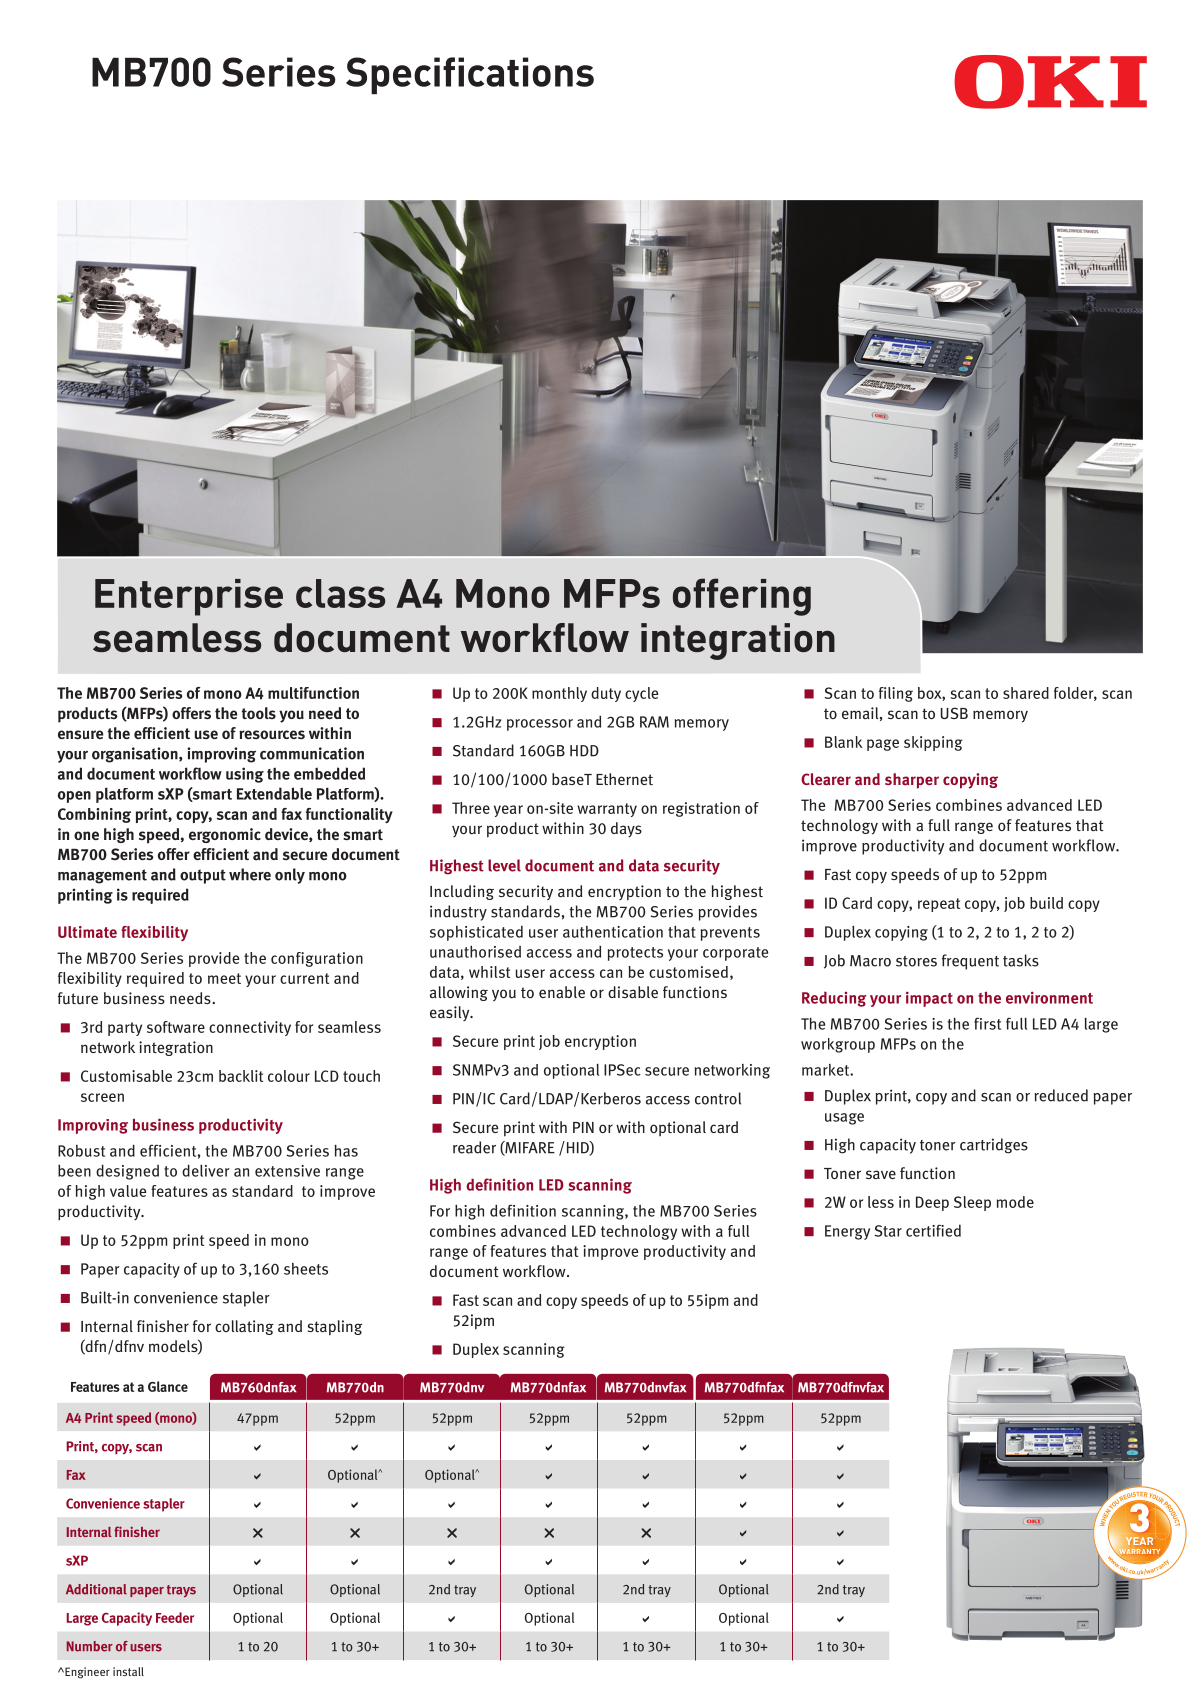 Image resolution: width=1200 pixels, height=1698 pixels. What do you see at coordinates (206, 1170) in the document?
I see `deliver` at bounding box center [206, 1170].
